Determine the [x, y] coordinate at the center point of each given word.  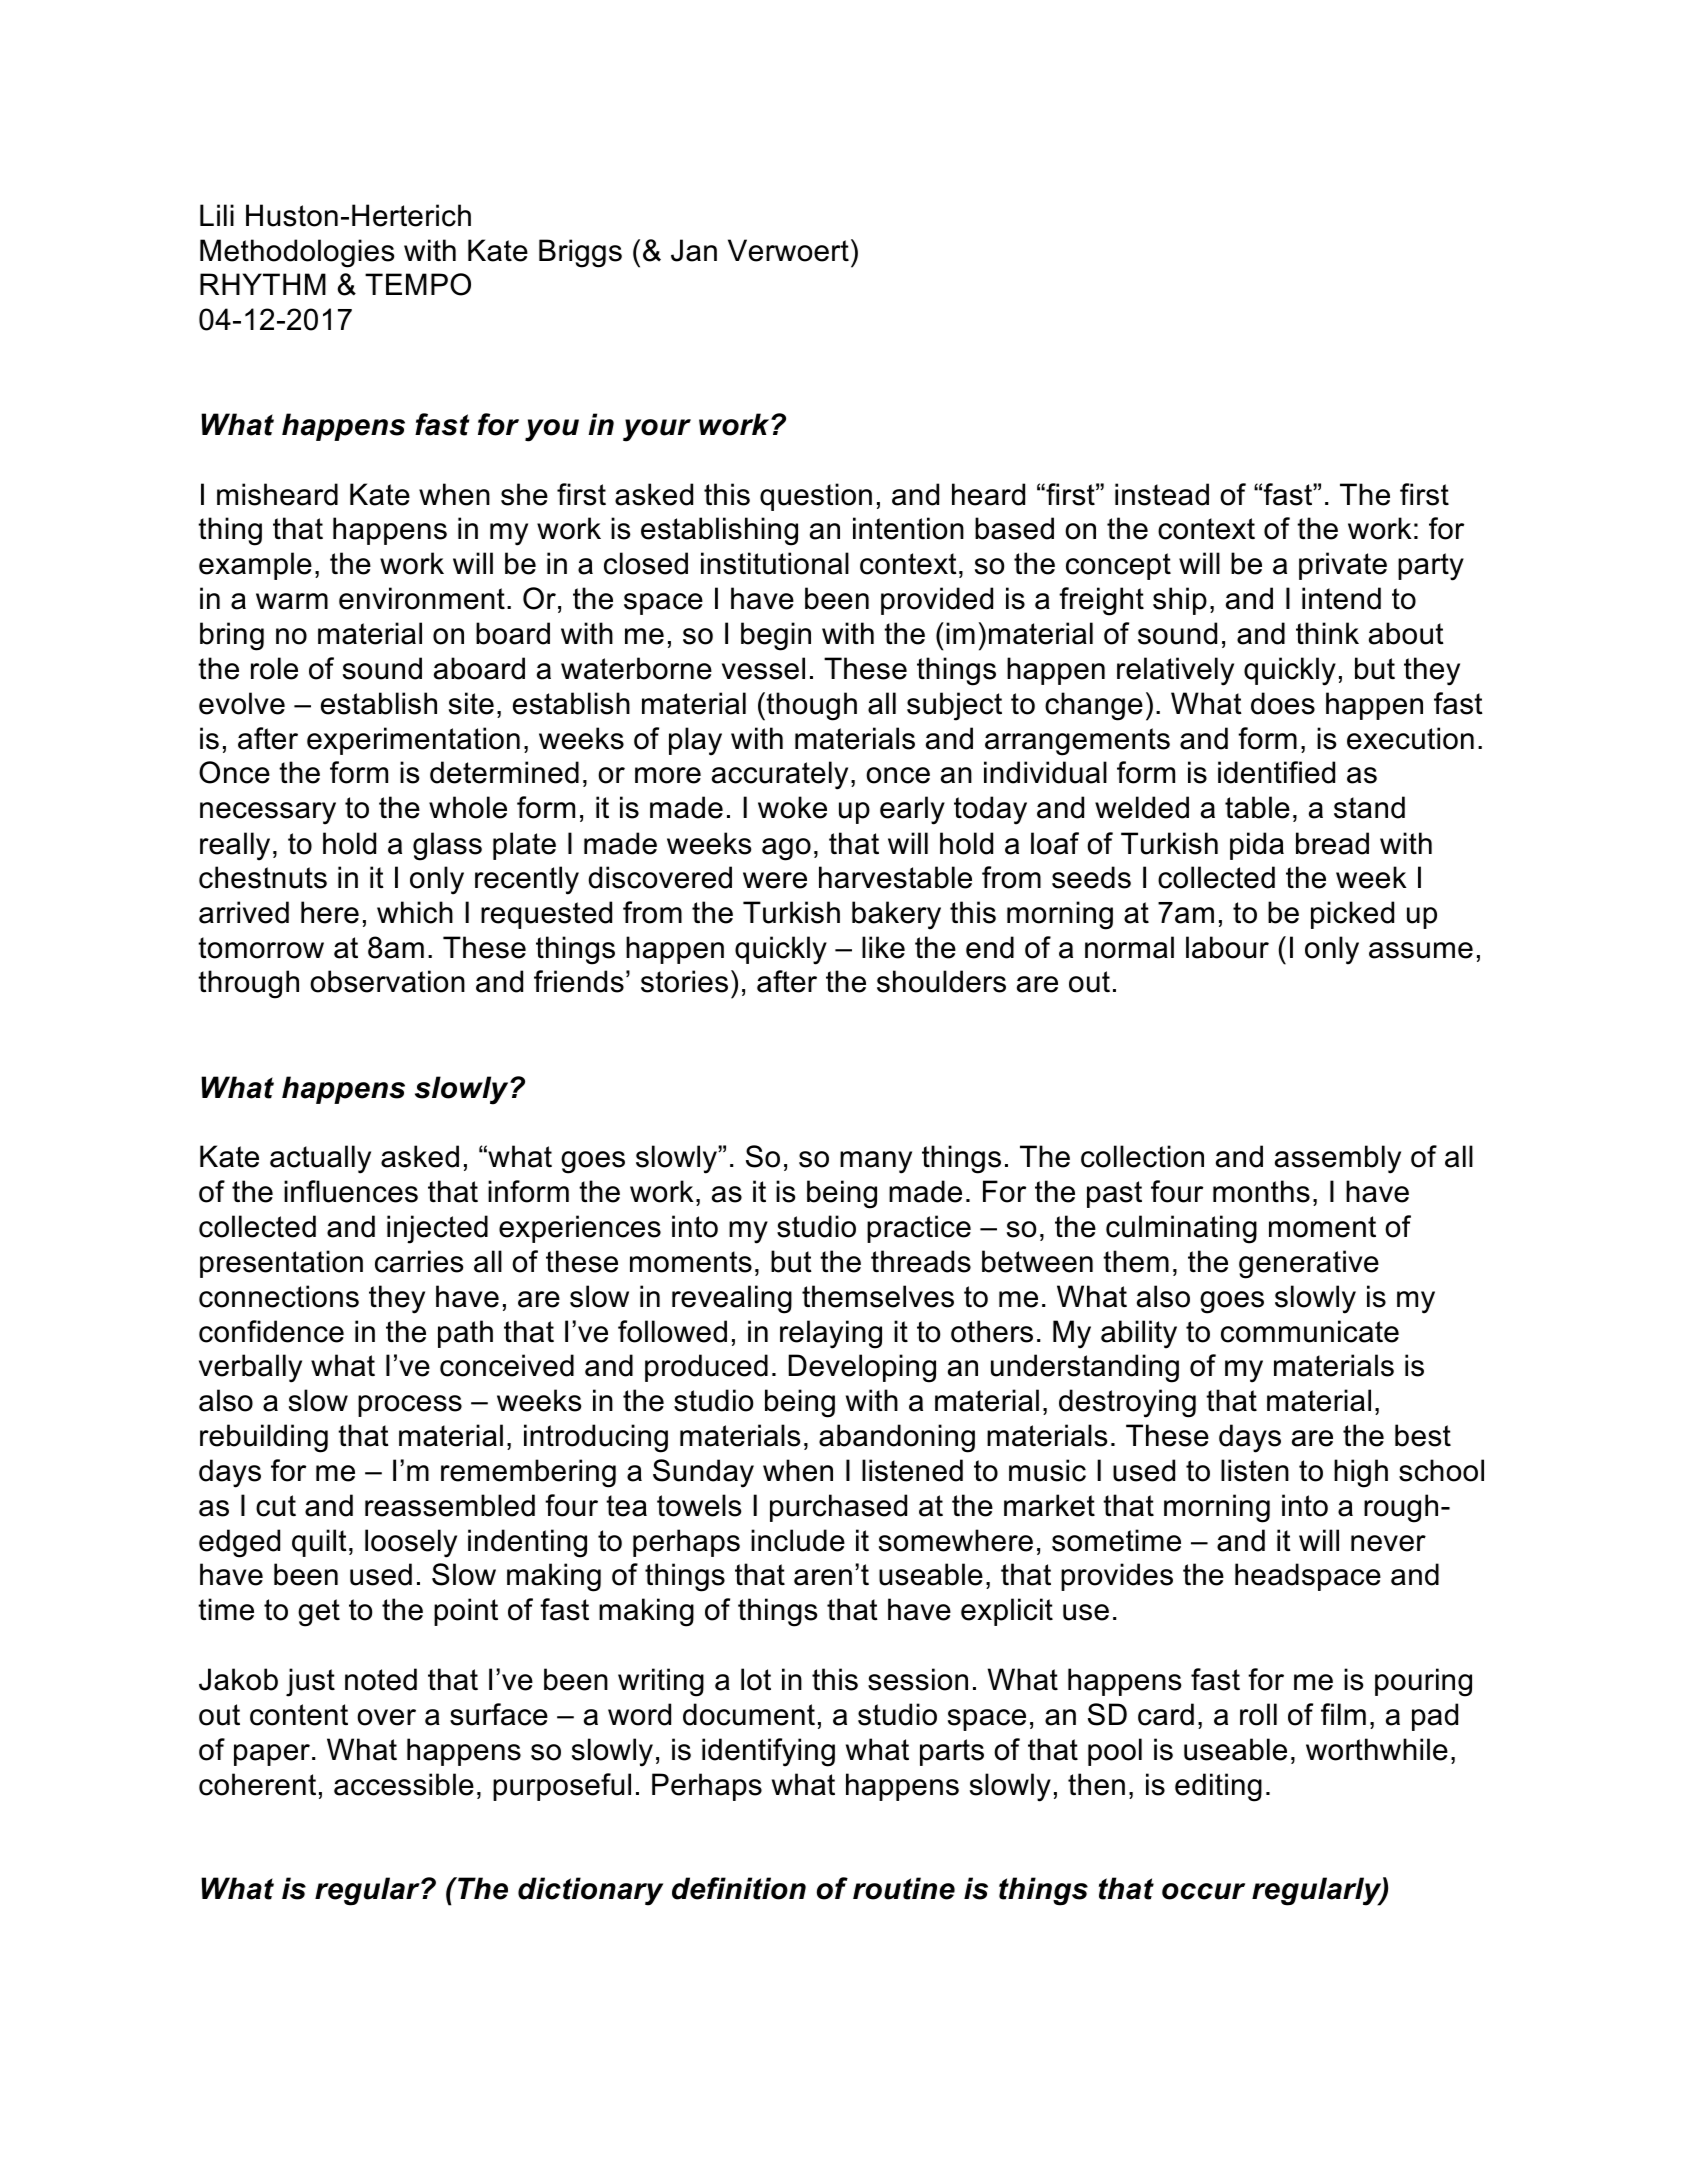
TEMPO [418, 284]
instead [1162, 494]
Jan [694, 250]
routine [904, 1888]
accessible [404, 1784]
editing [1218, 1787]
